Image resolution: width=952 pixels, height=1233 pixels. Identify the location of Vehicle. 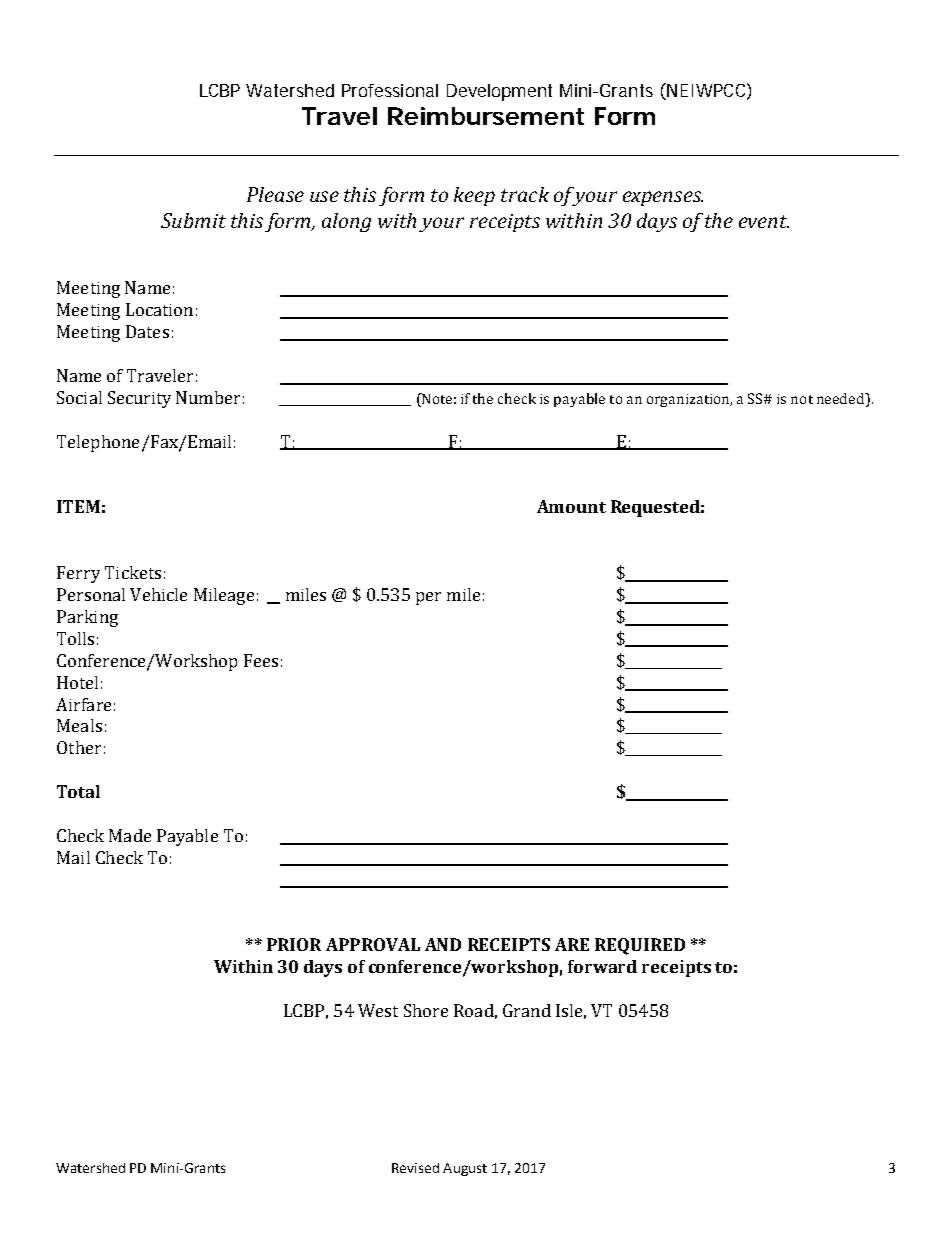
(158, 594).
